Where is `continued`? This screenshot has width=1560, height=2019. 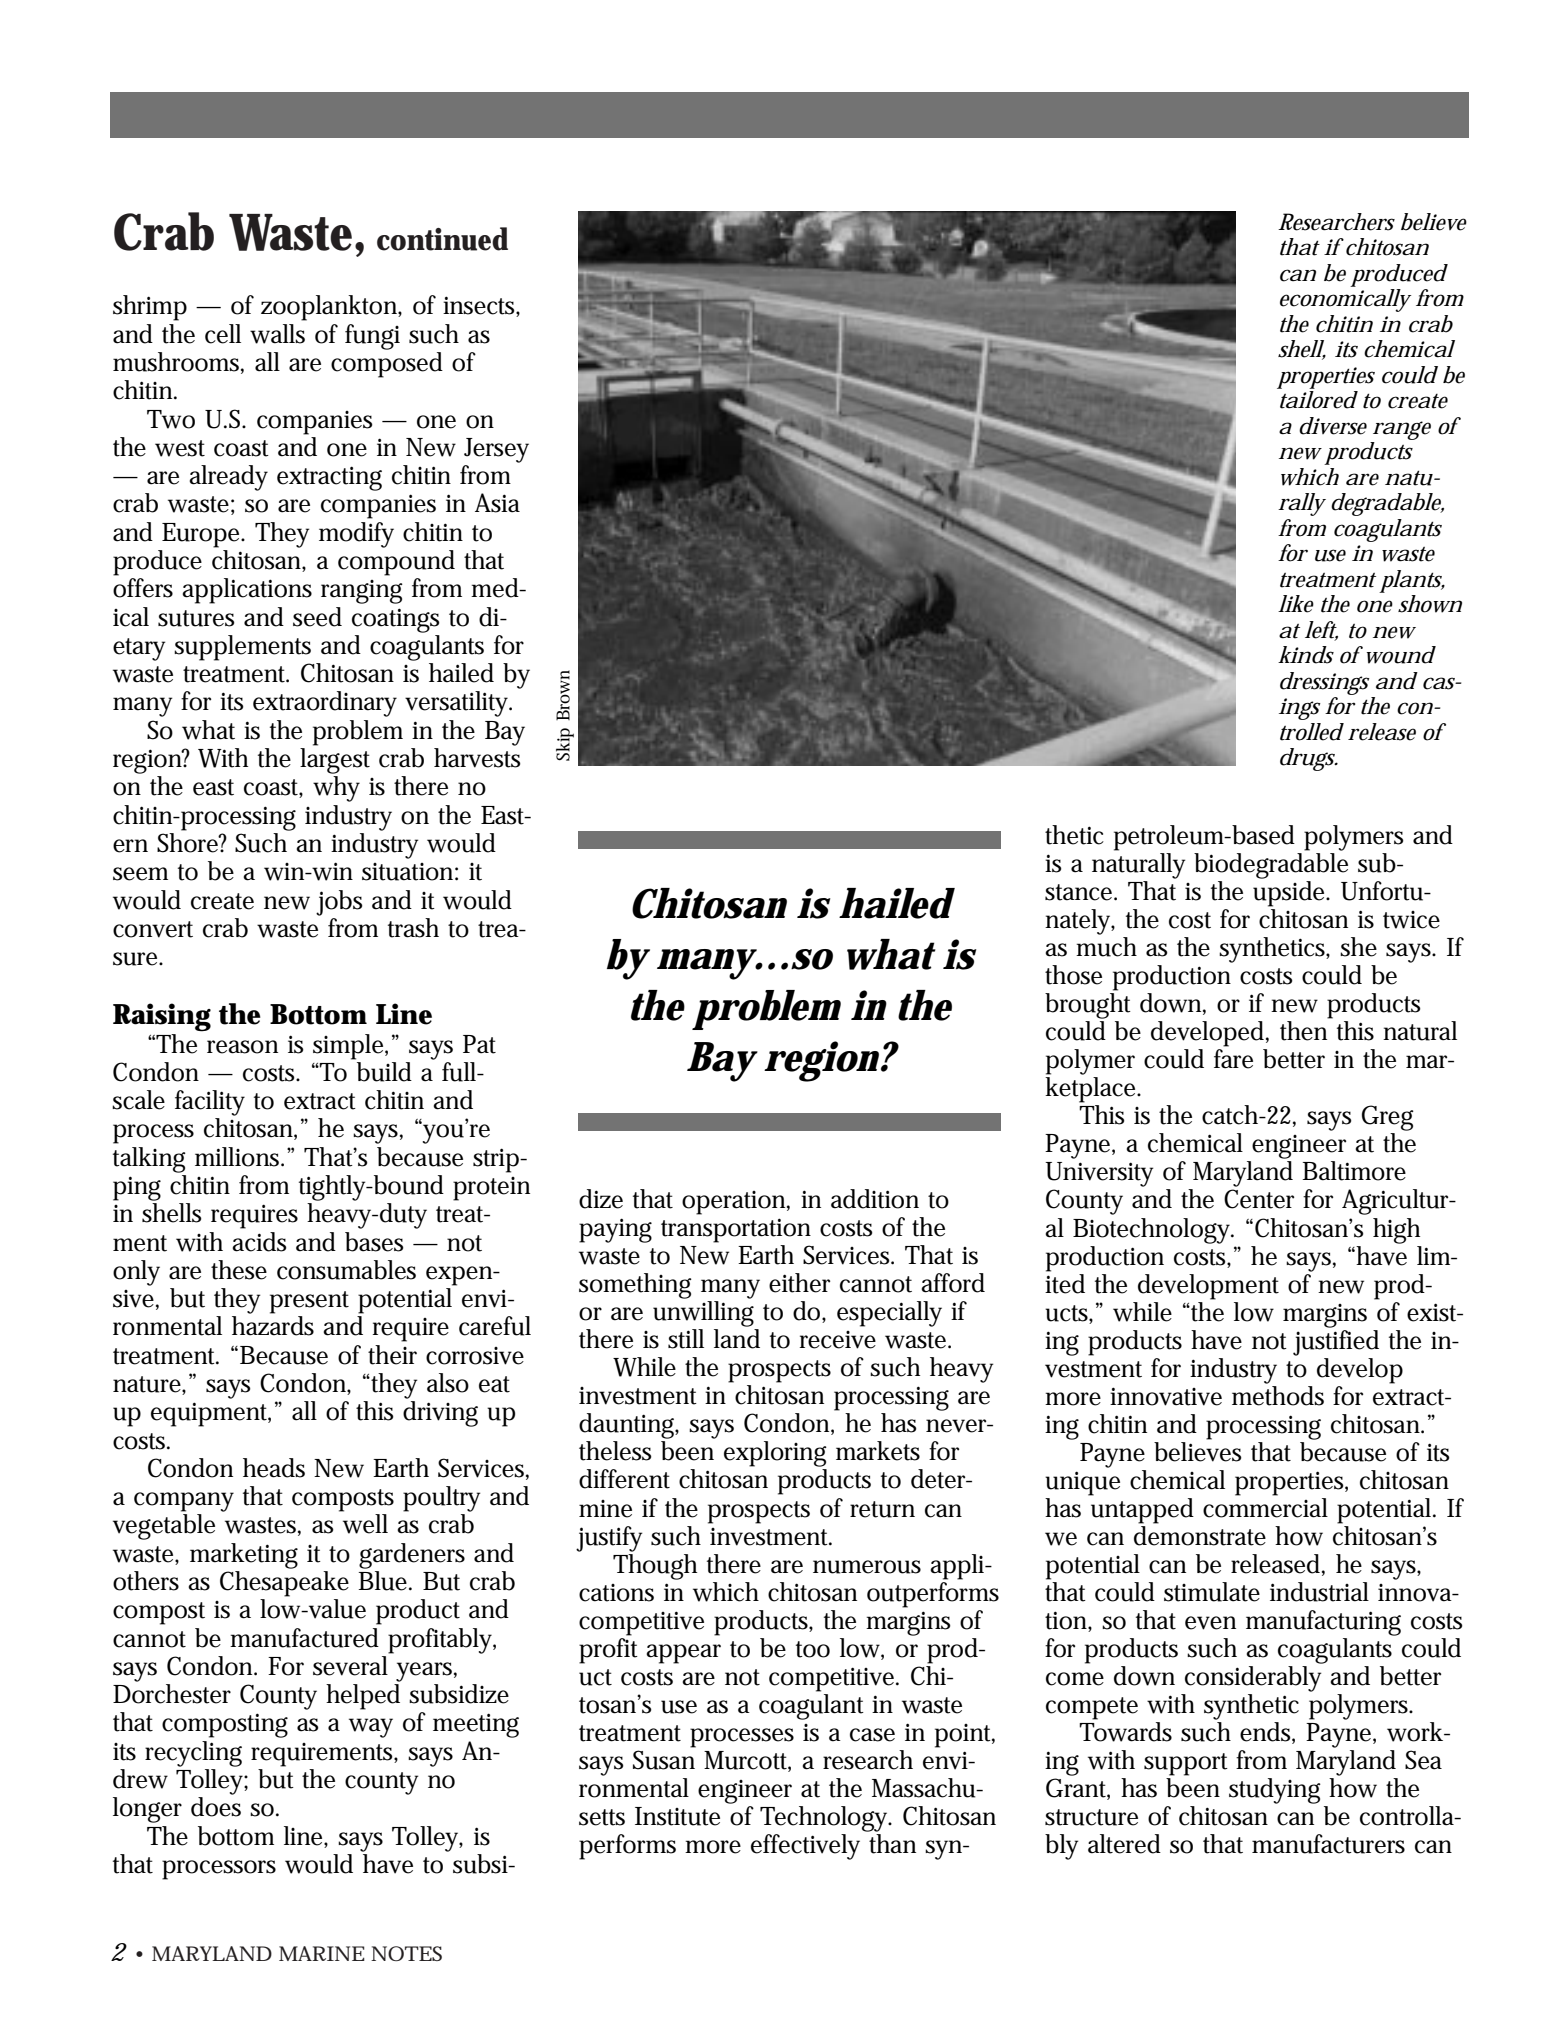
continued is located at coordinates (442, 239).
